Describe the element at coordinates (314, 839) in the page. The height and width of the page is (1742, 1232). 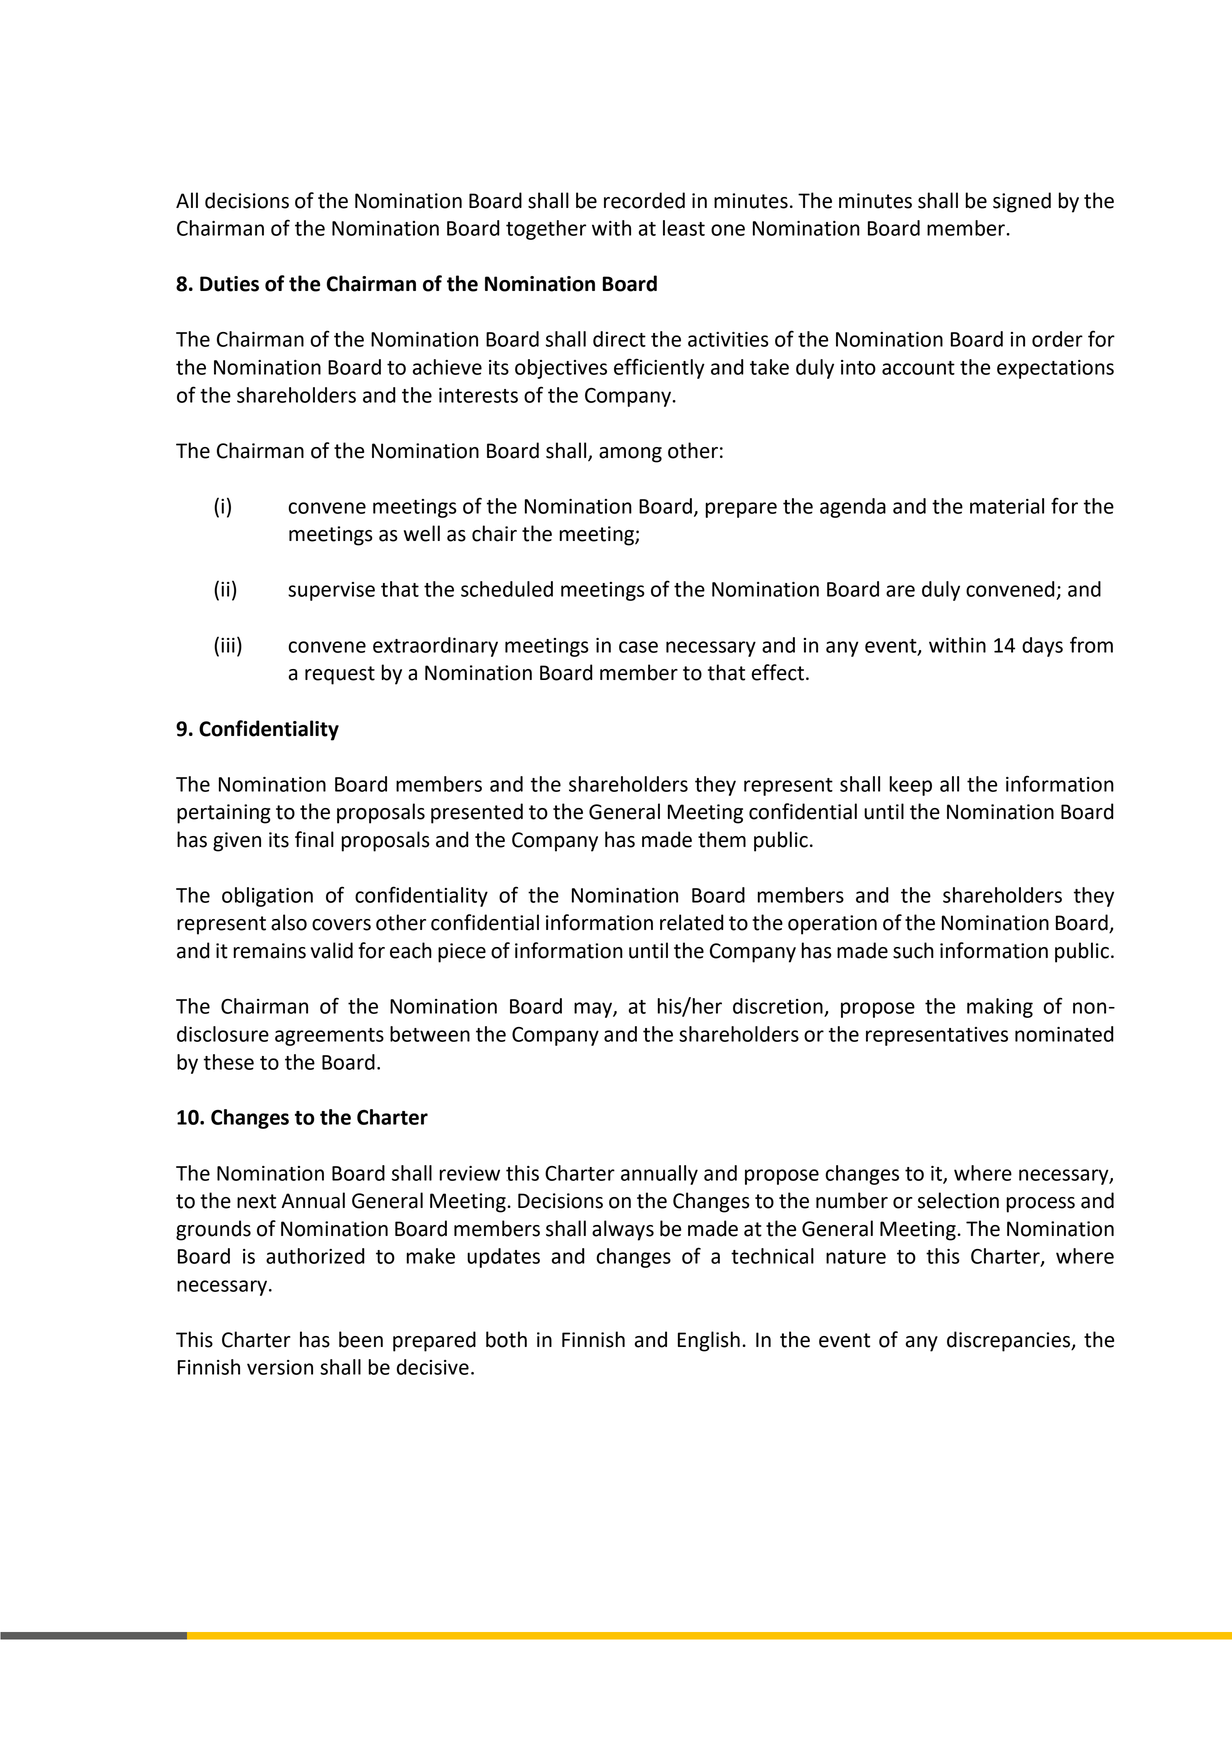
I see `final` at that location.
